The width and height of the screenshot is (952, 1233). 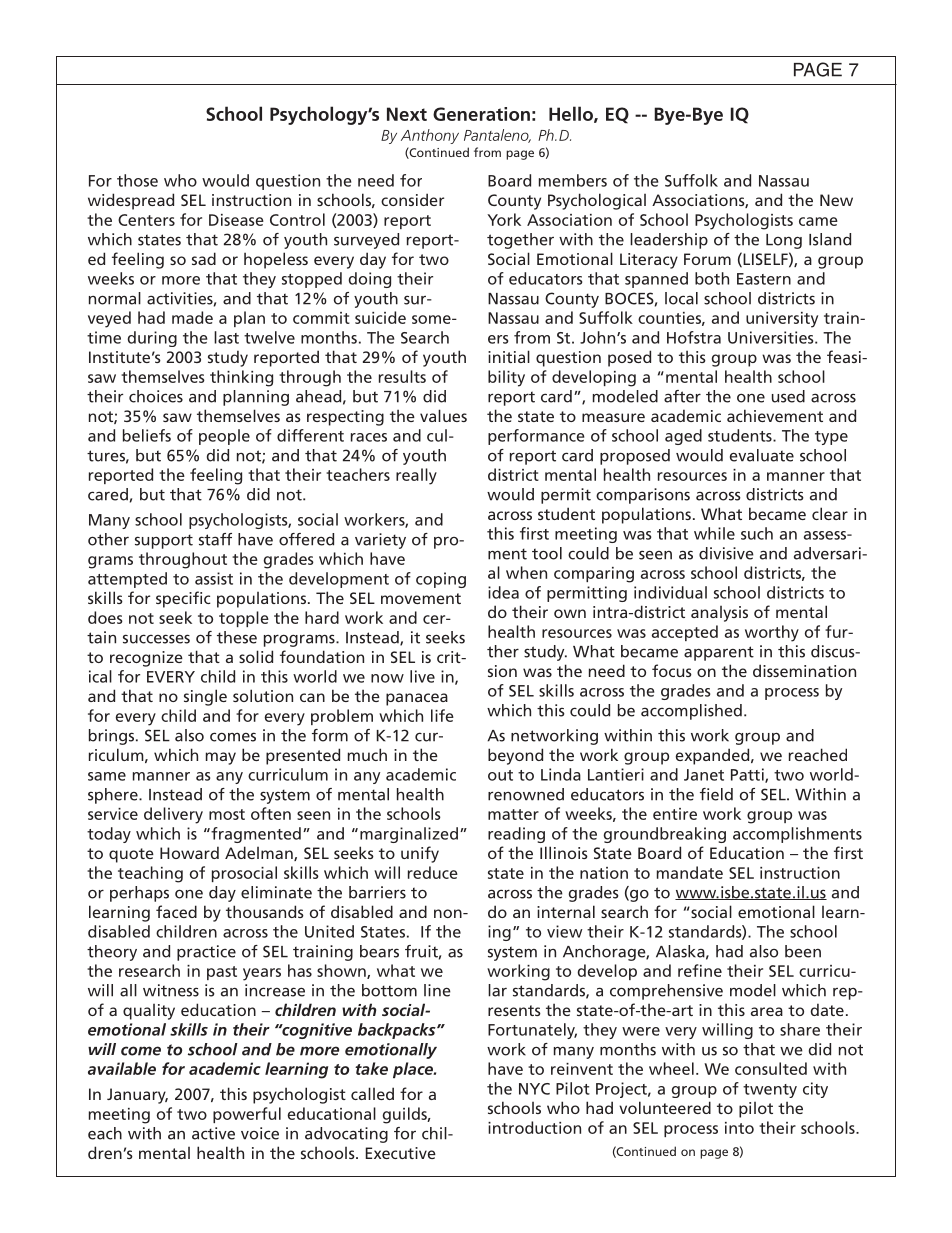 I want to click on New, so click(x=836, y=200).
